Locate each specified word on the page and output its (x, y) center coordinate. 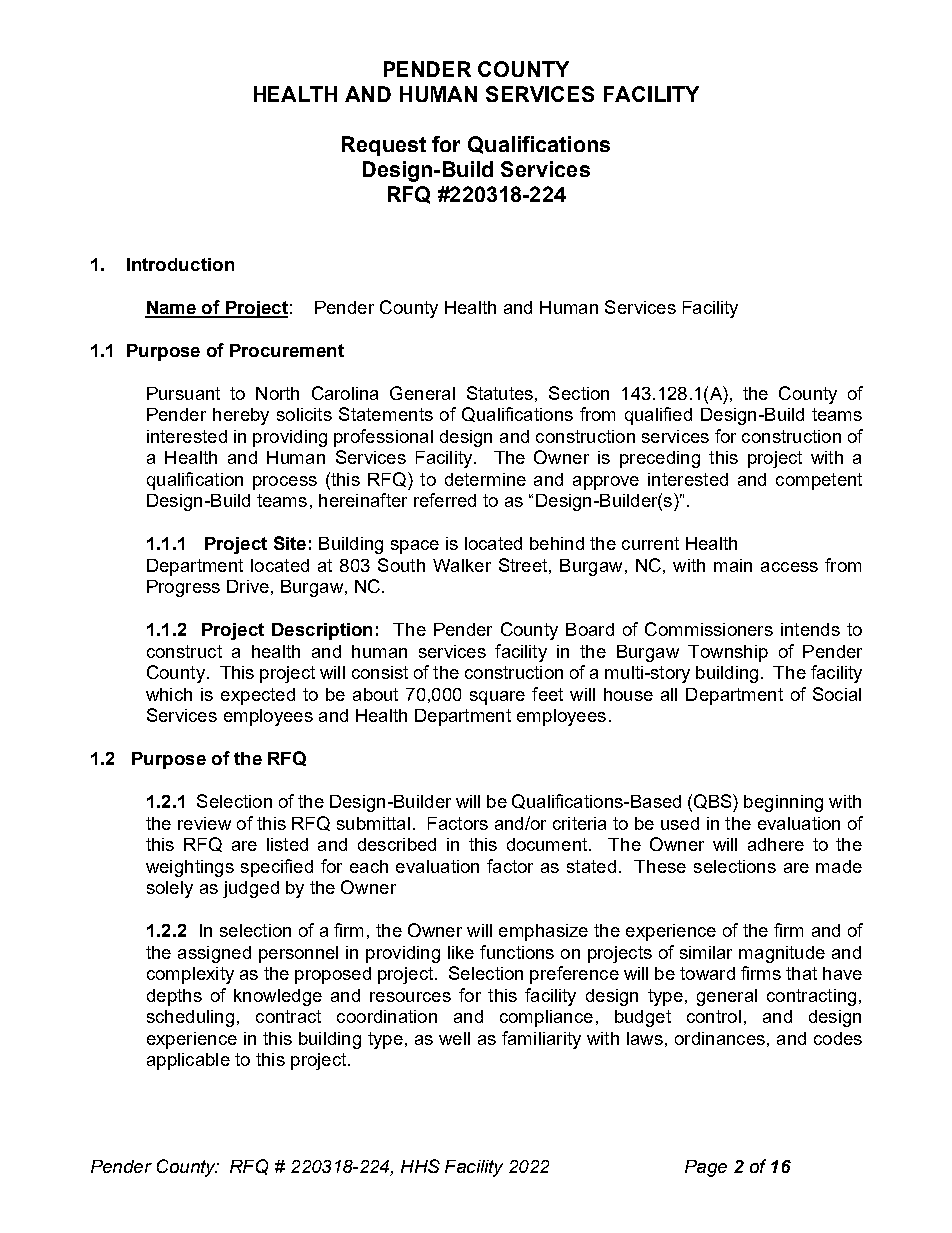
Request (384, 146)
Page (706, 1168)
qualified (658, 416)
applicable (188, 1061)
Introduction (180, 264)
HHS (420, 1166)
